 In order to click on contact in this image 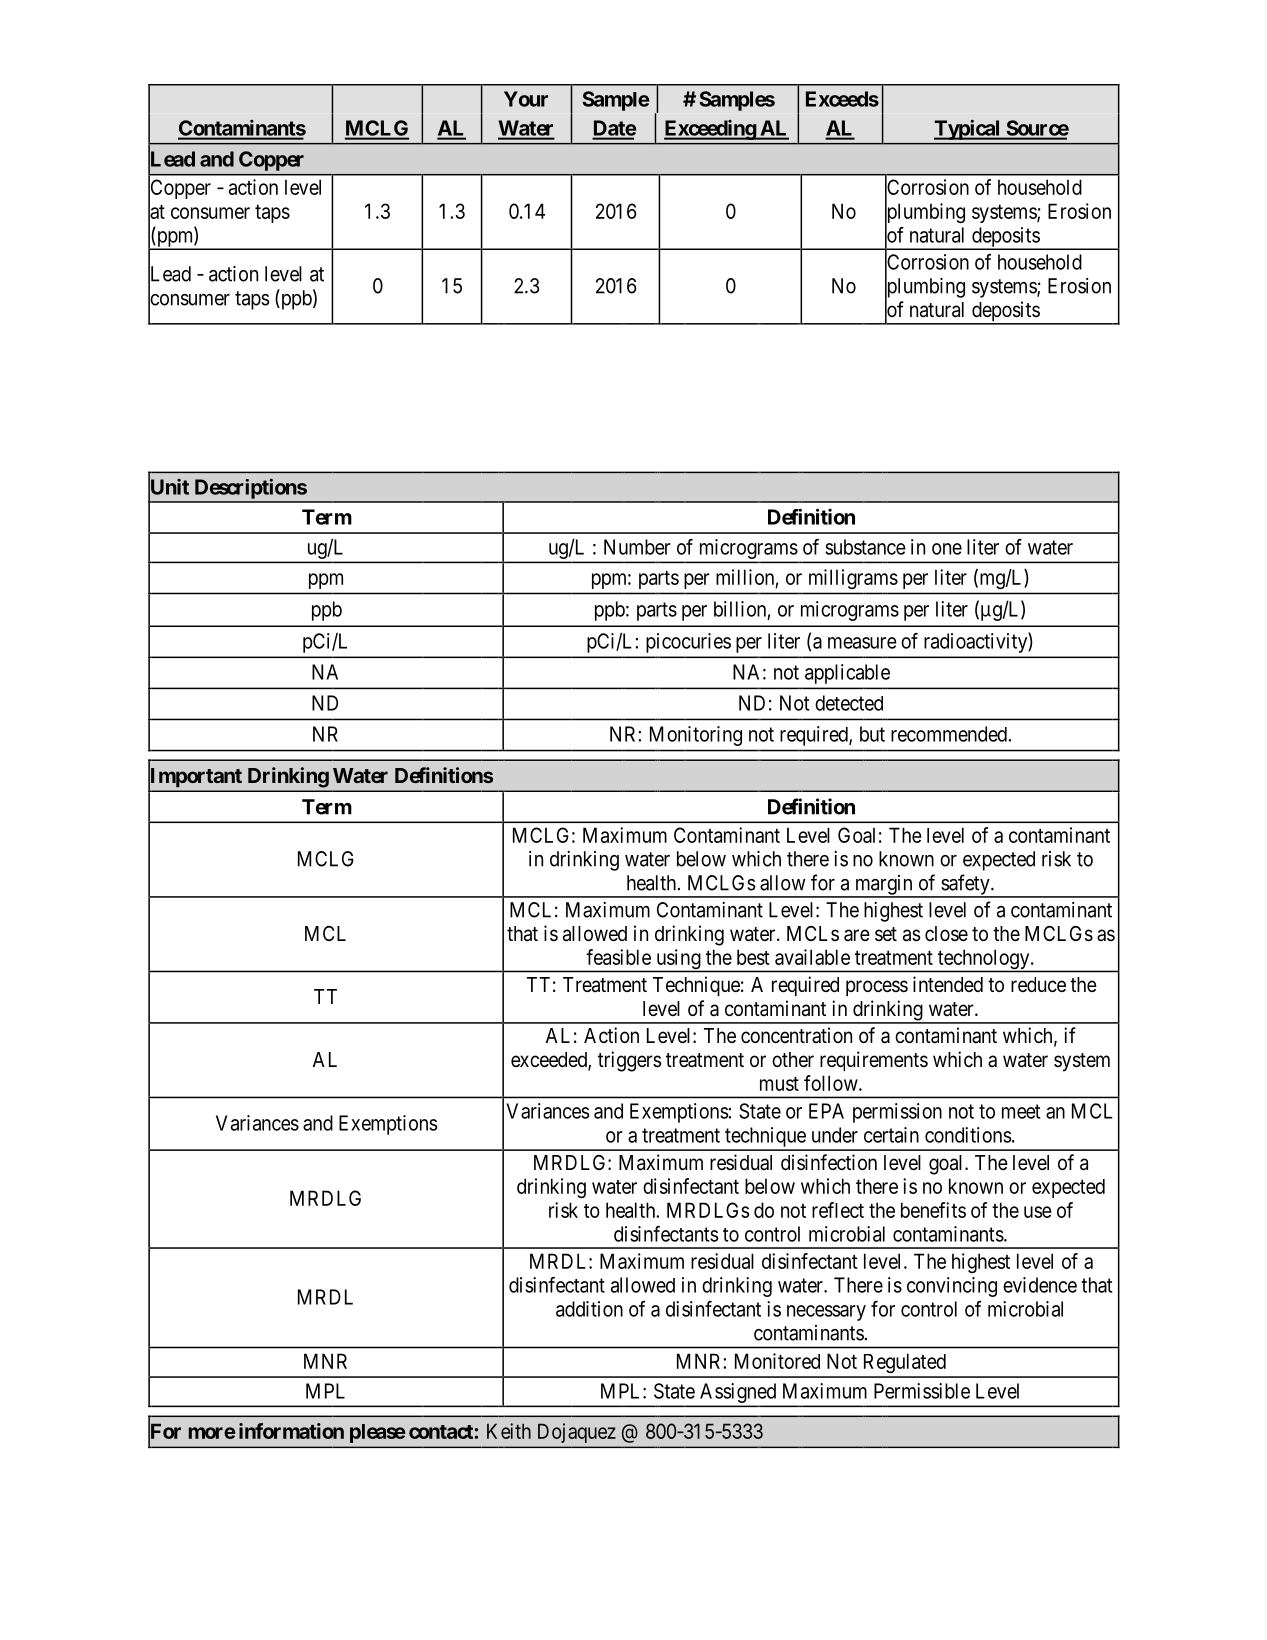, I will do `click(441, 1432)`.
